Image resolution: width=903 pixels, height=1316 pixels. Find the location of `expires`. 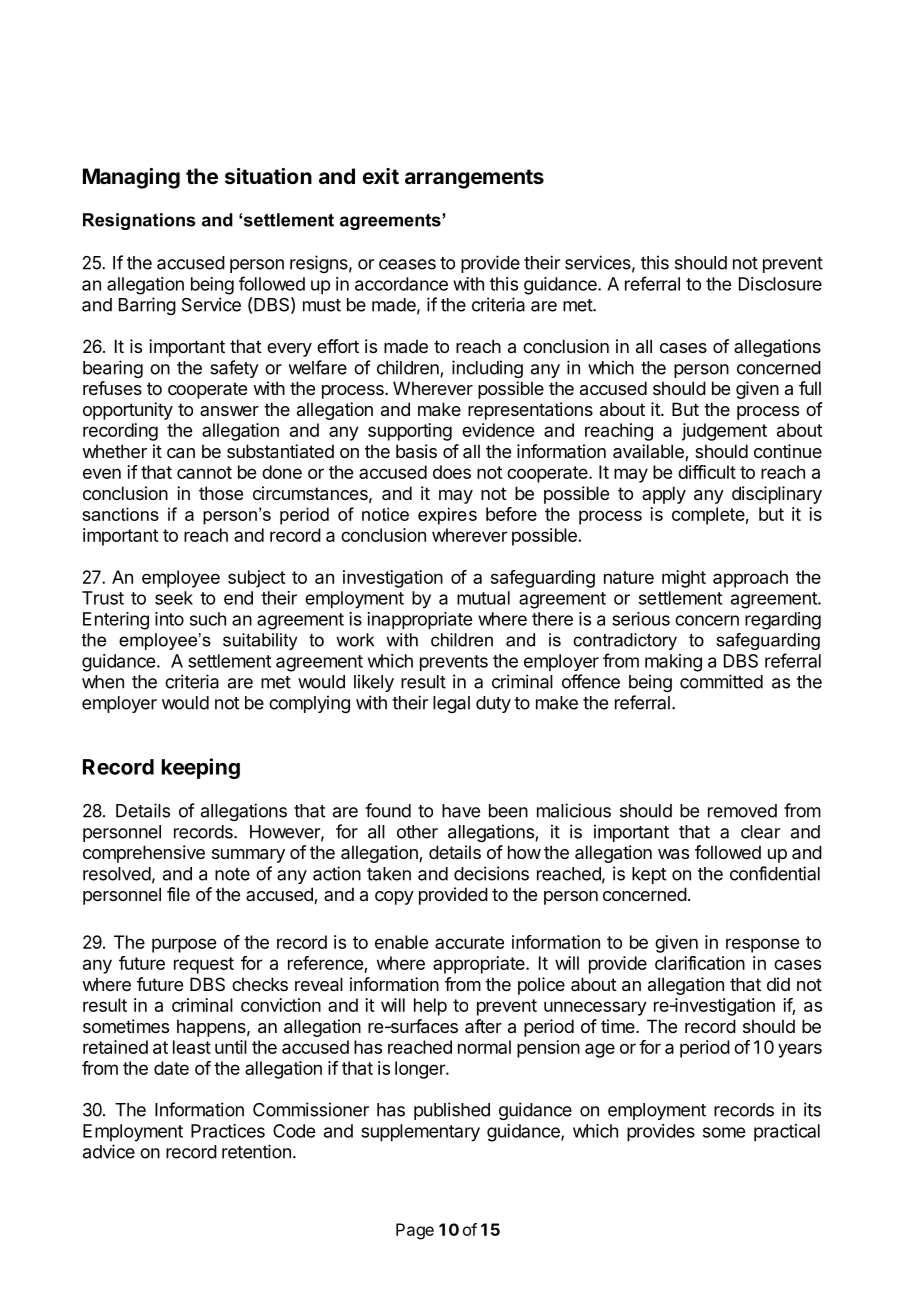

expires is located at coordinates (447, 516).
